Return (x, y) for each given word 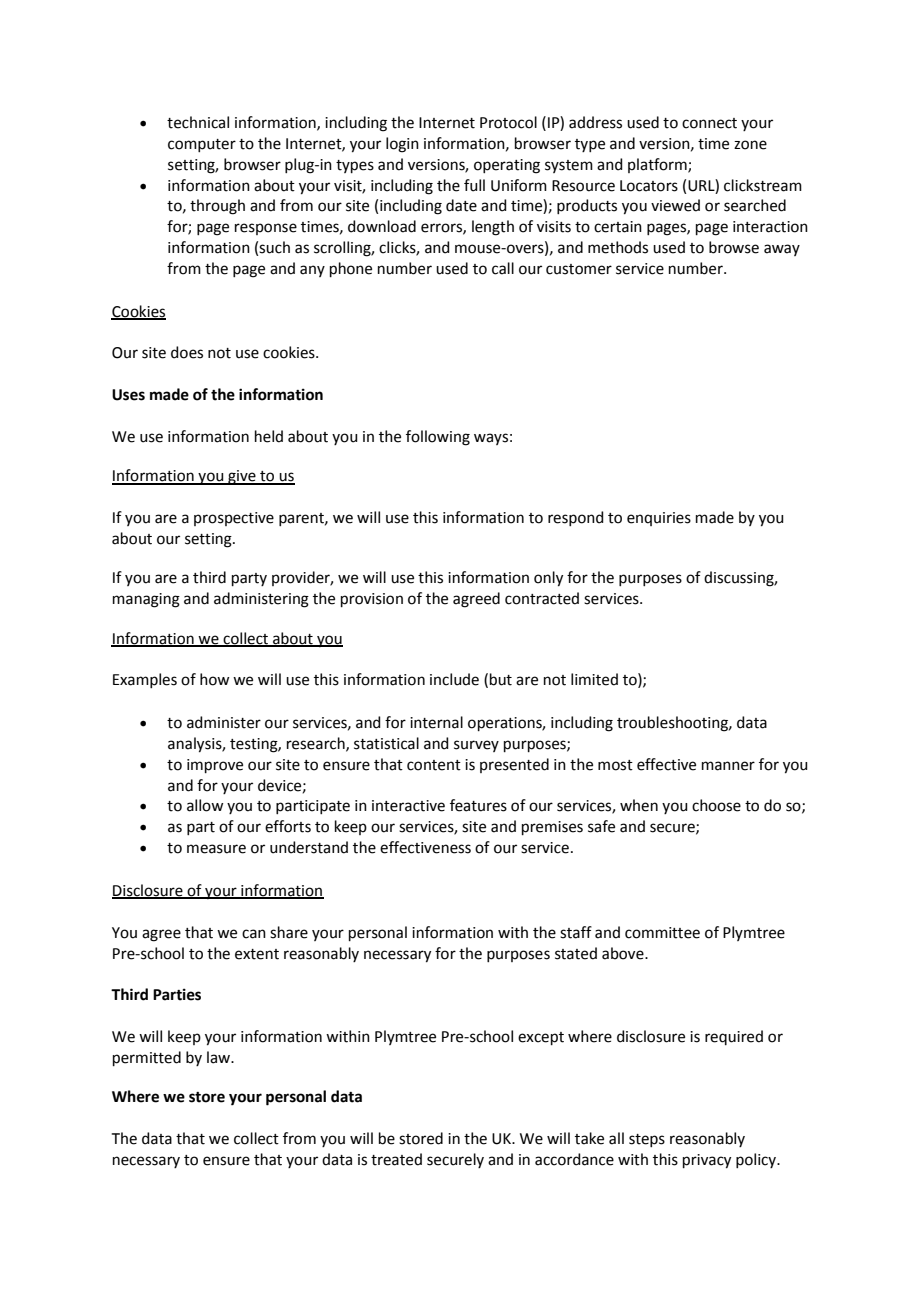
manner (728, 766)
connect (709, 123)
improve (215, 766)
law (220, 1057)
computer (202, 145)
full (474, 185)
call (503, 268)
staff (576, 932)
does (187, 352)
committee (662, 933)
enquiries (659, 519)
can (254, 934)
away (782, 250)
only (548, 579)
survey (476, 746)
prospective (234, 519)
